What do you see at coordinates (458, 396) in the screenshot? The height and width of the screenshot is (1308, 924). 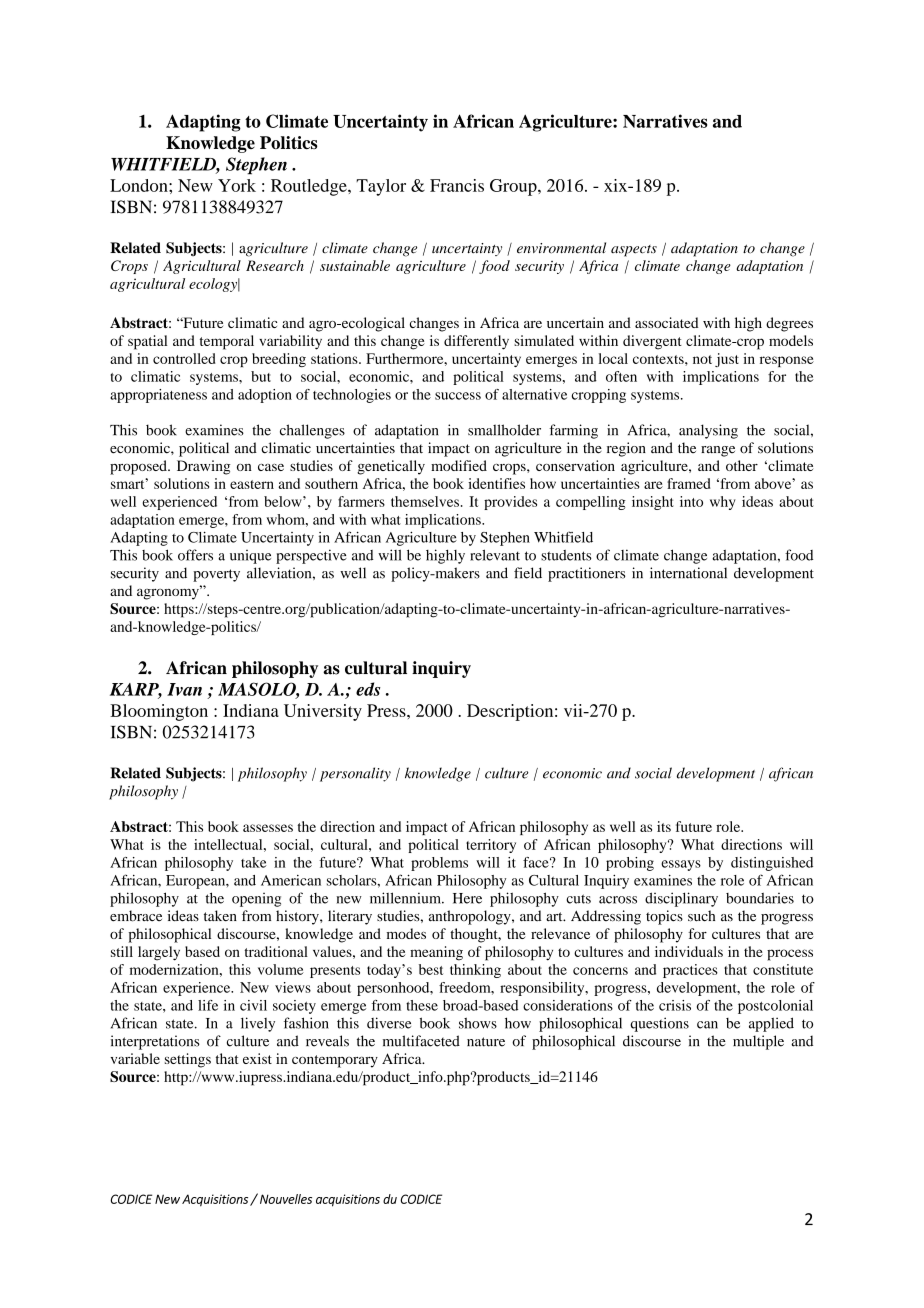 I see `success` at bounding box center [458, 396].
